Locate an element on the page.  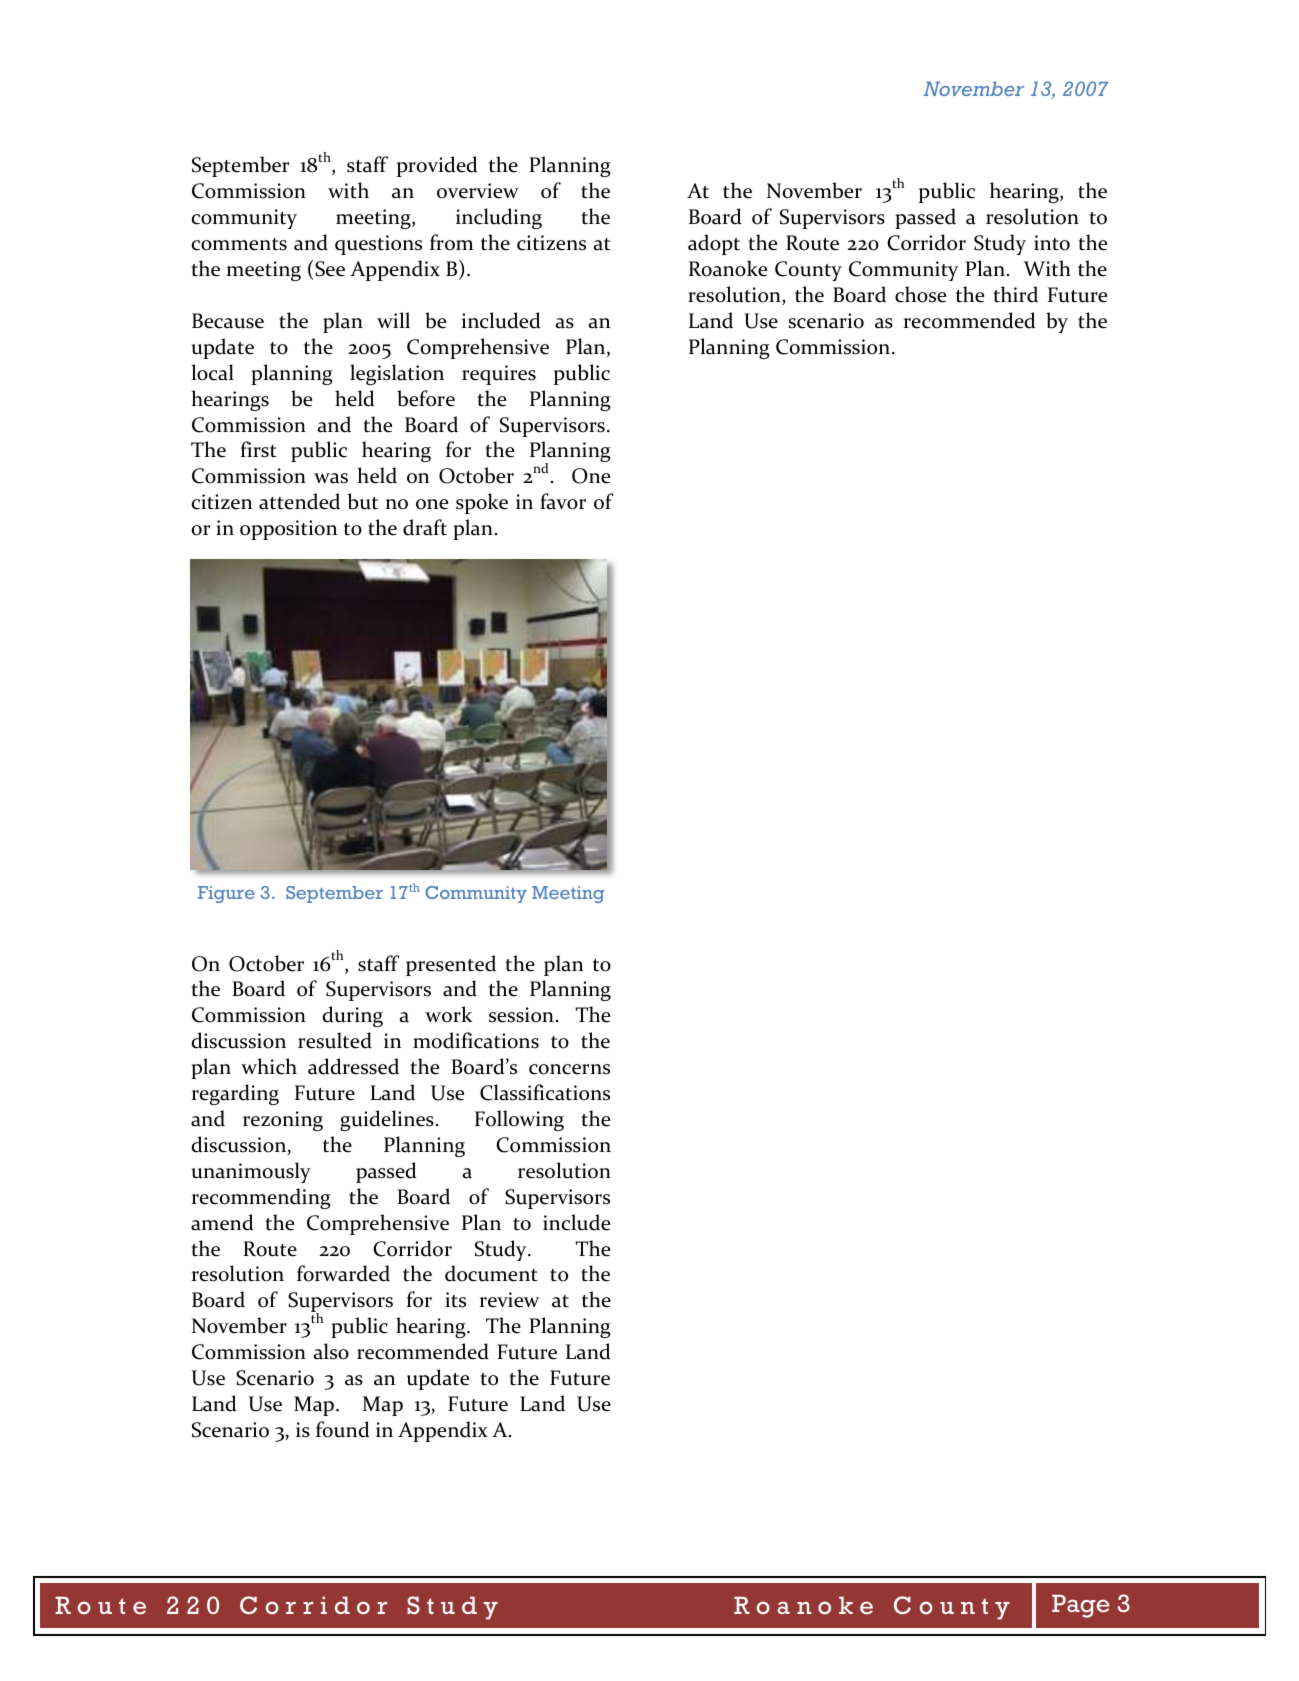
concerns is located at coordinates (569, 1069).
